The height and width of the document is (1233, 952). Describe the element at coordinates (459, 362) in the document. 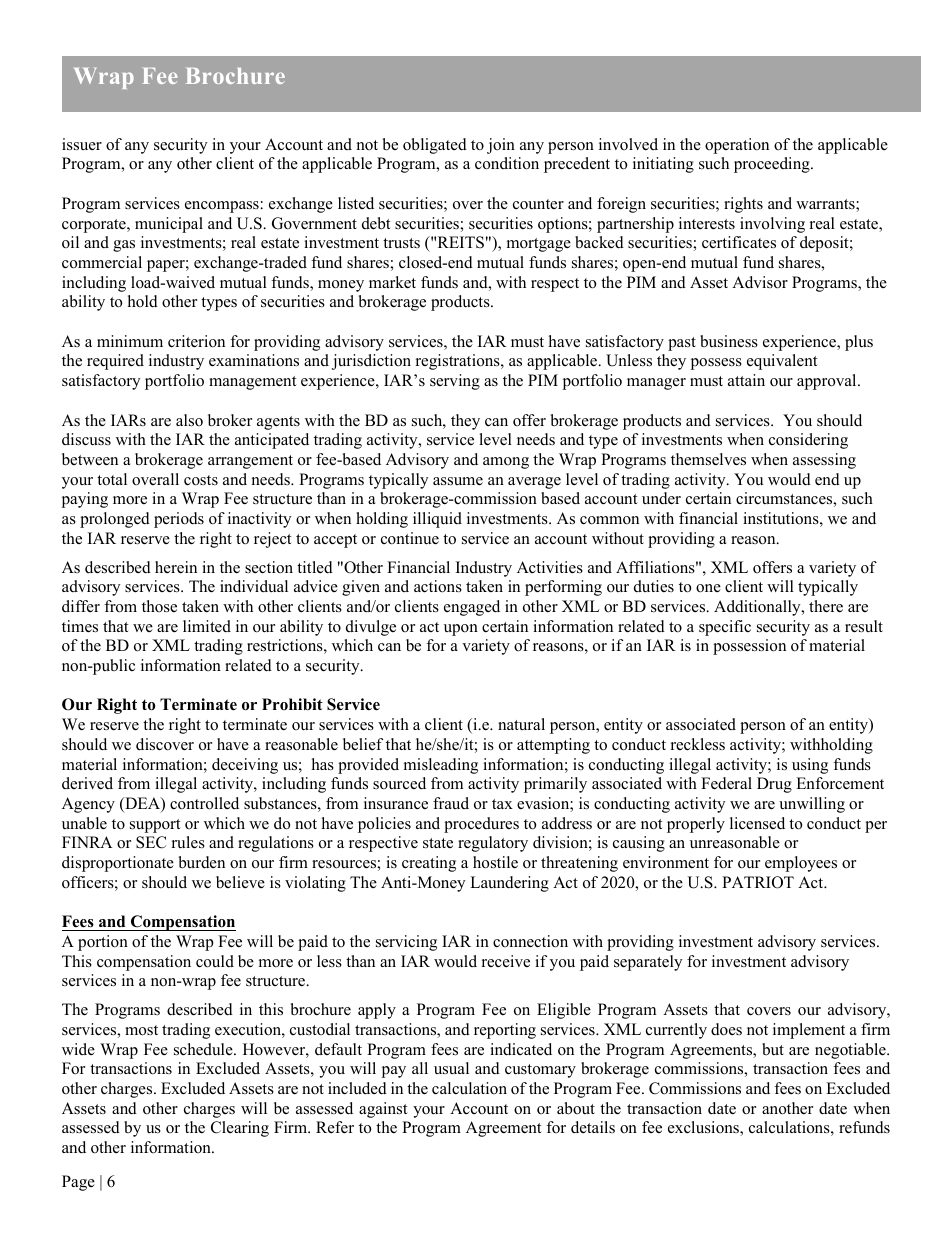

I see `registrations` at that location.
